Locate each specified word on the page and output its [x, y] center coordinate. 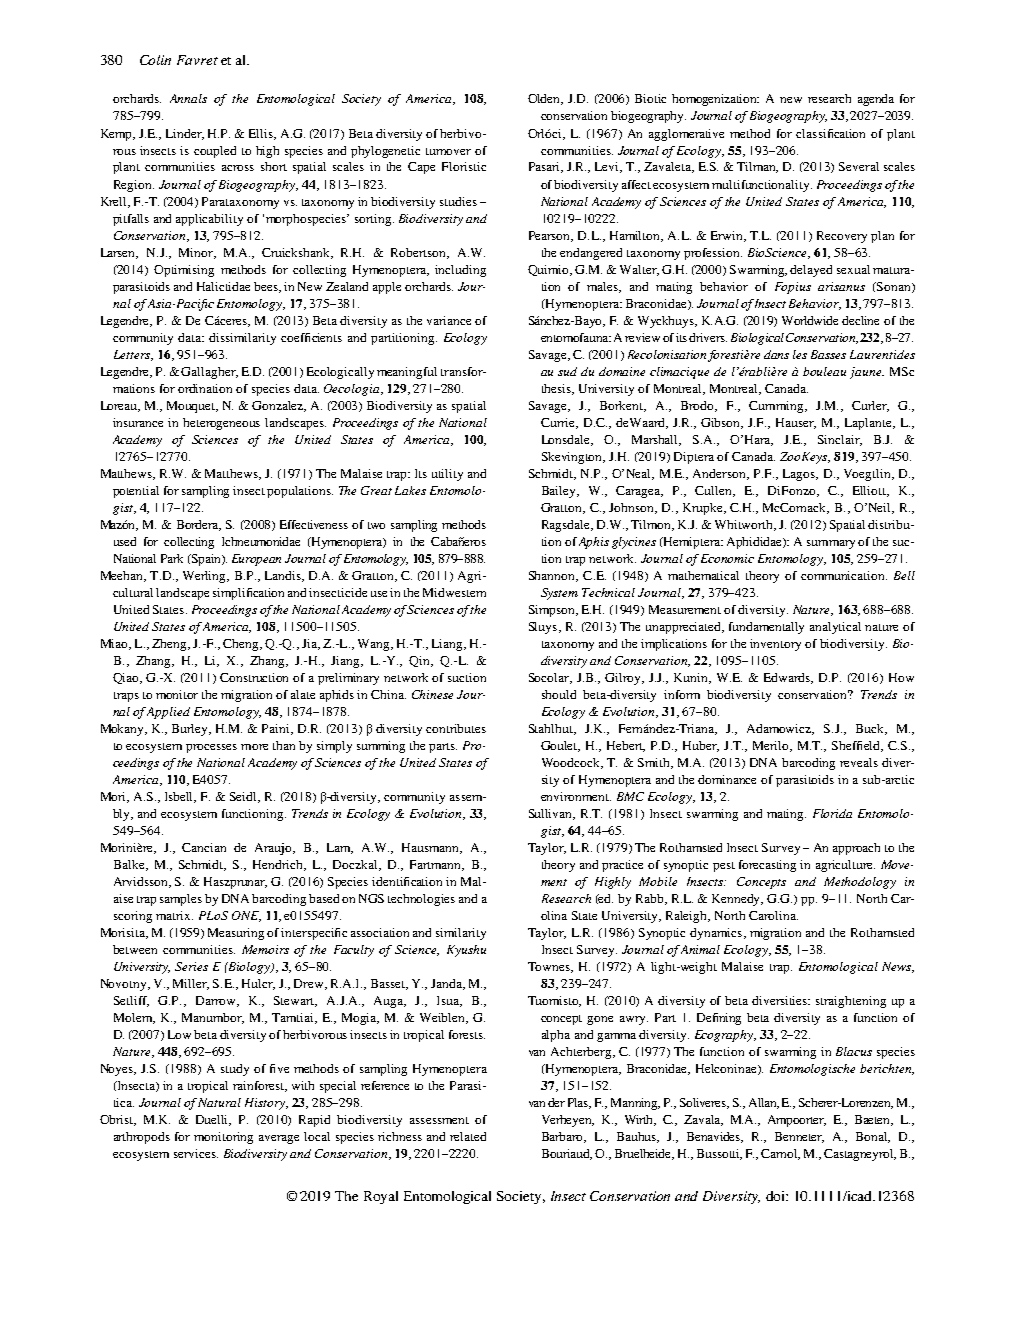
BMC [630, 796]
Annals [188, 98]
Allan [764, 1103]
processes [211, 748]
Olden [545, 99]
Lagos [800, 475]
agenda [876, 100]
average [279, 1139]
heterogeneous [221, 424]
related [468, 1136]
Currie [559, 423]
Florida [832, 813]
